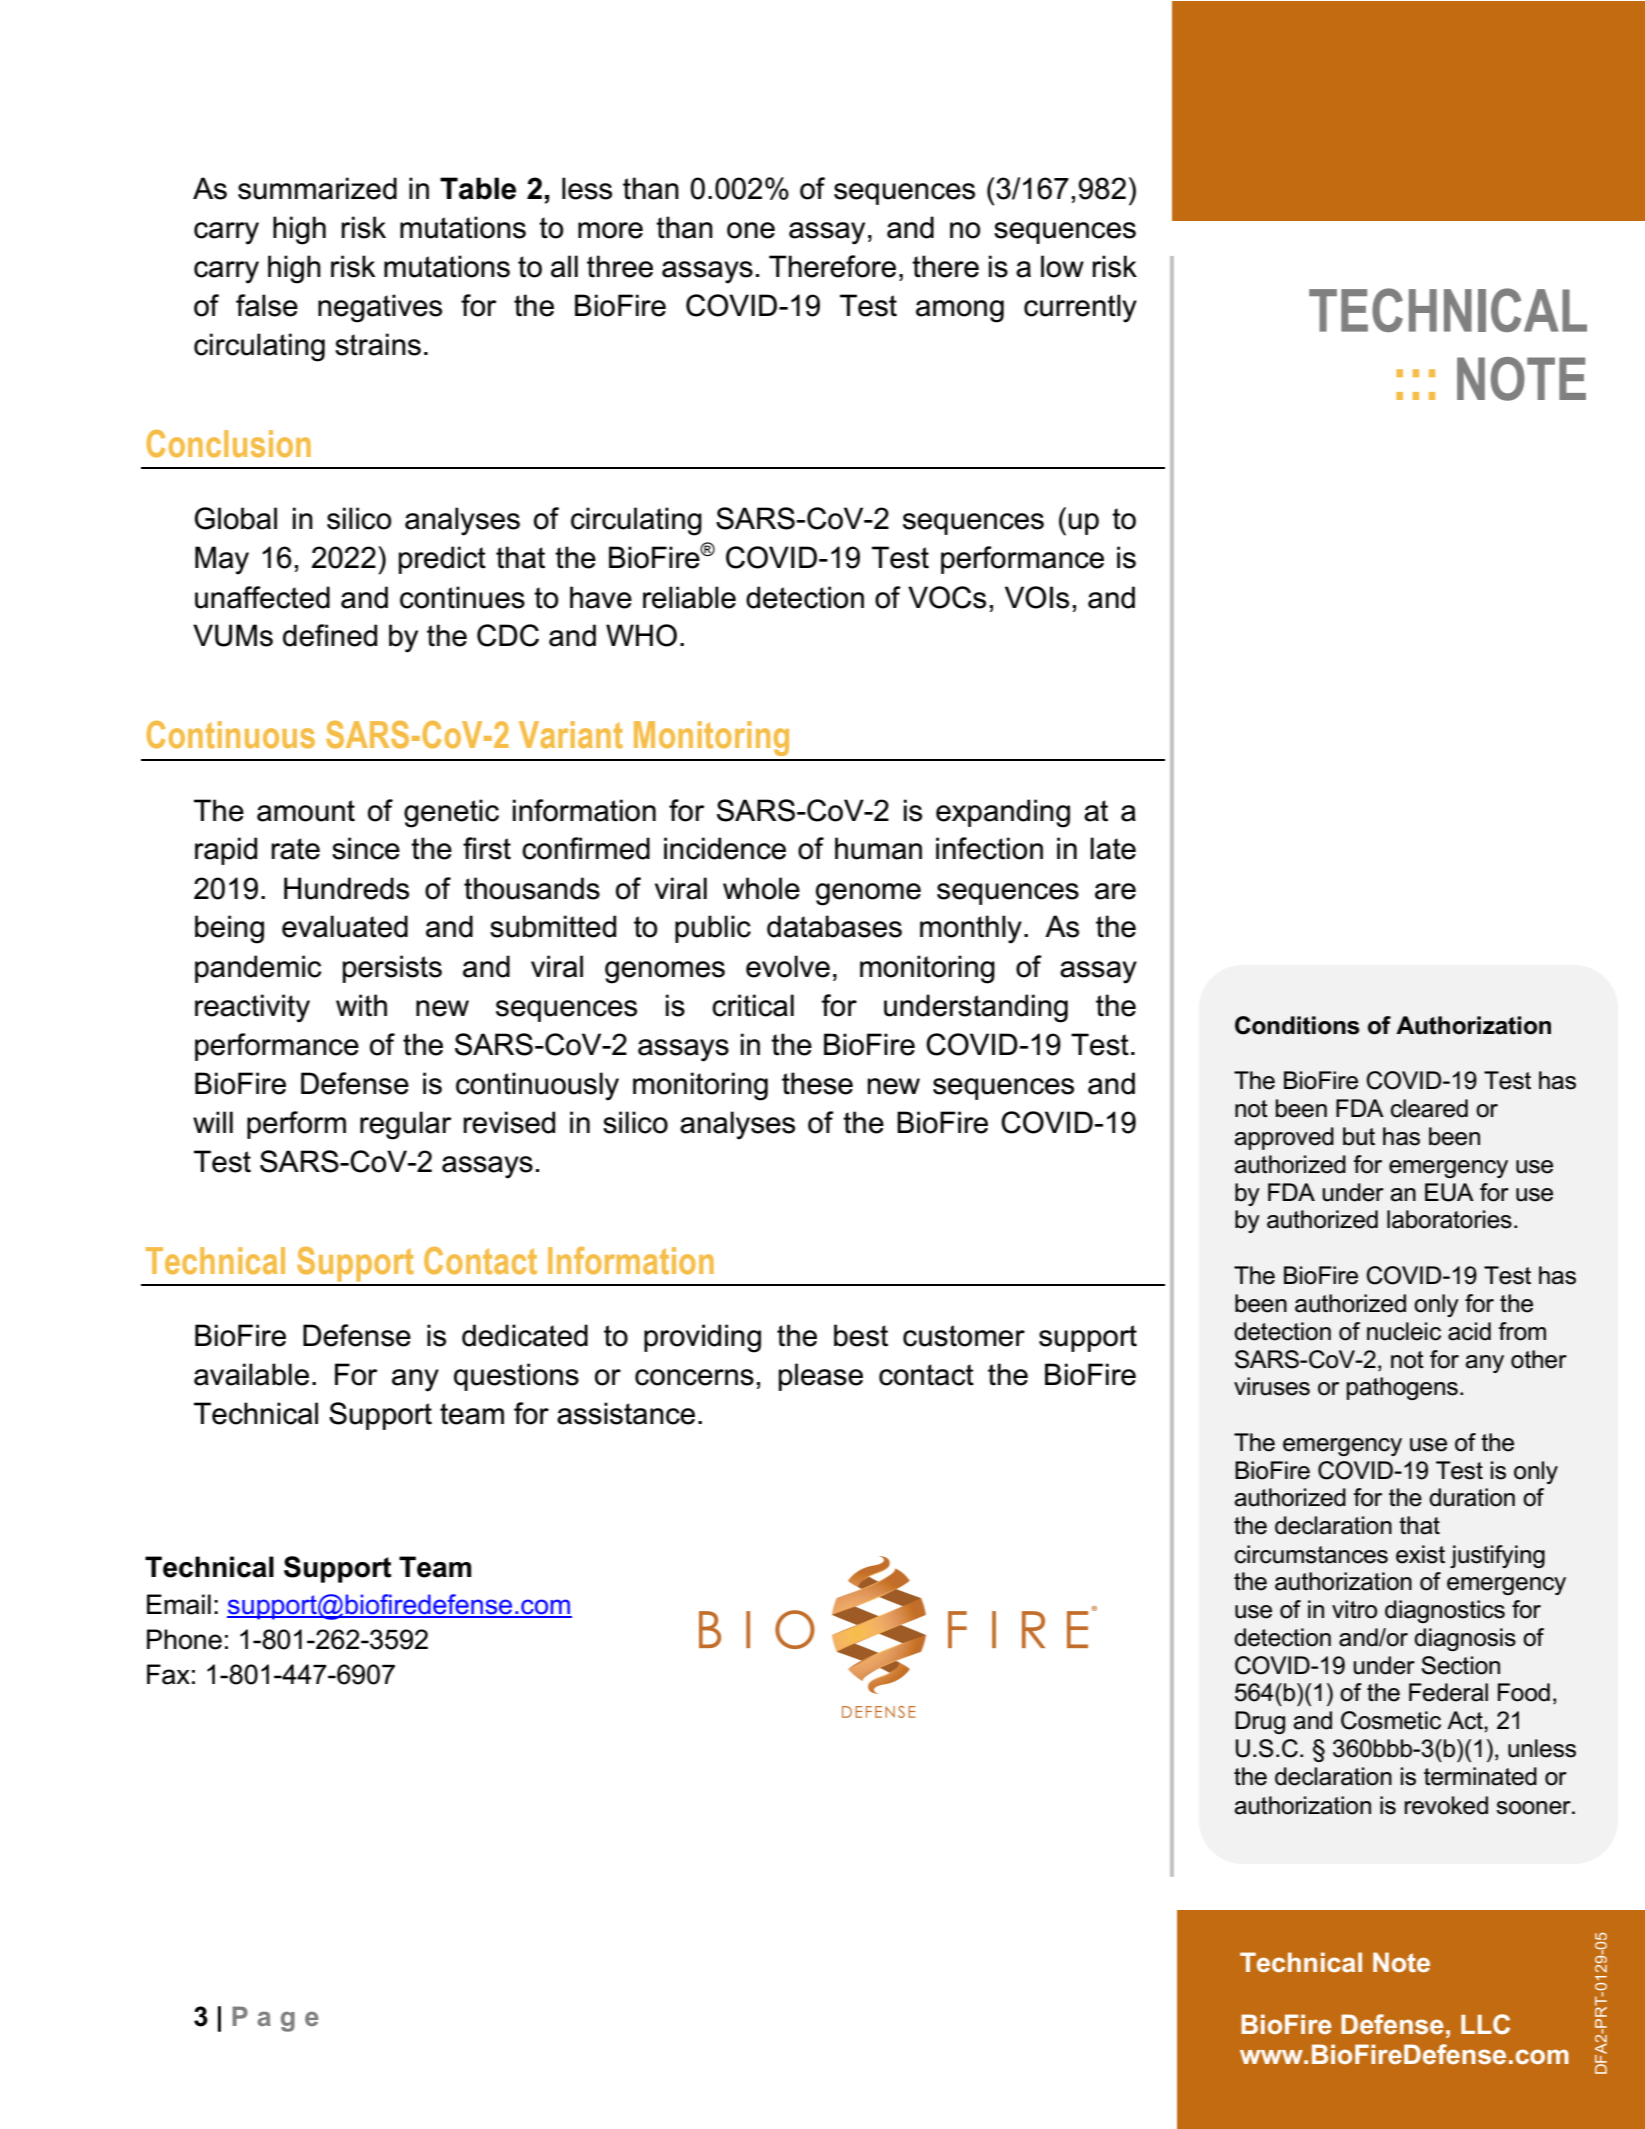 Image resolution: width=1645 pixels, height=2129 pixels. I want to click on Page, so click(275, 2019).
